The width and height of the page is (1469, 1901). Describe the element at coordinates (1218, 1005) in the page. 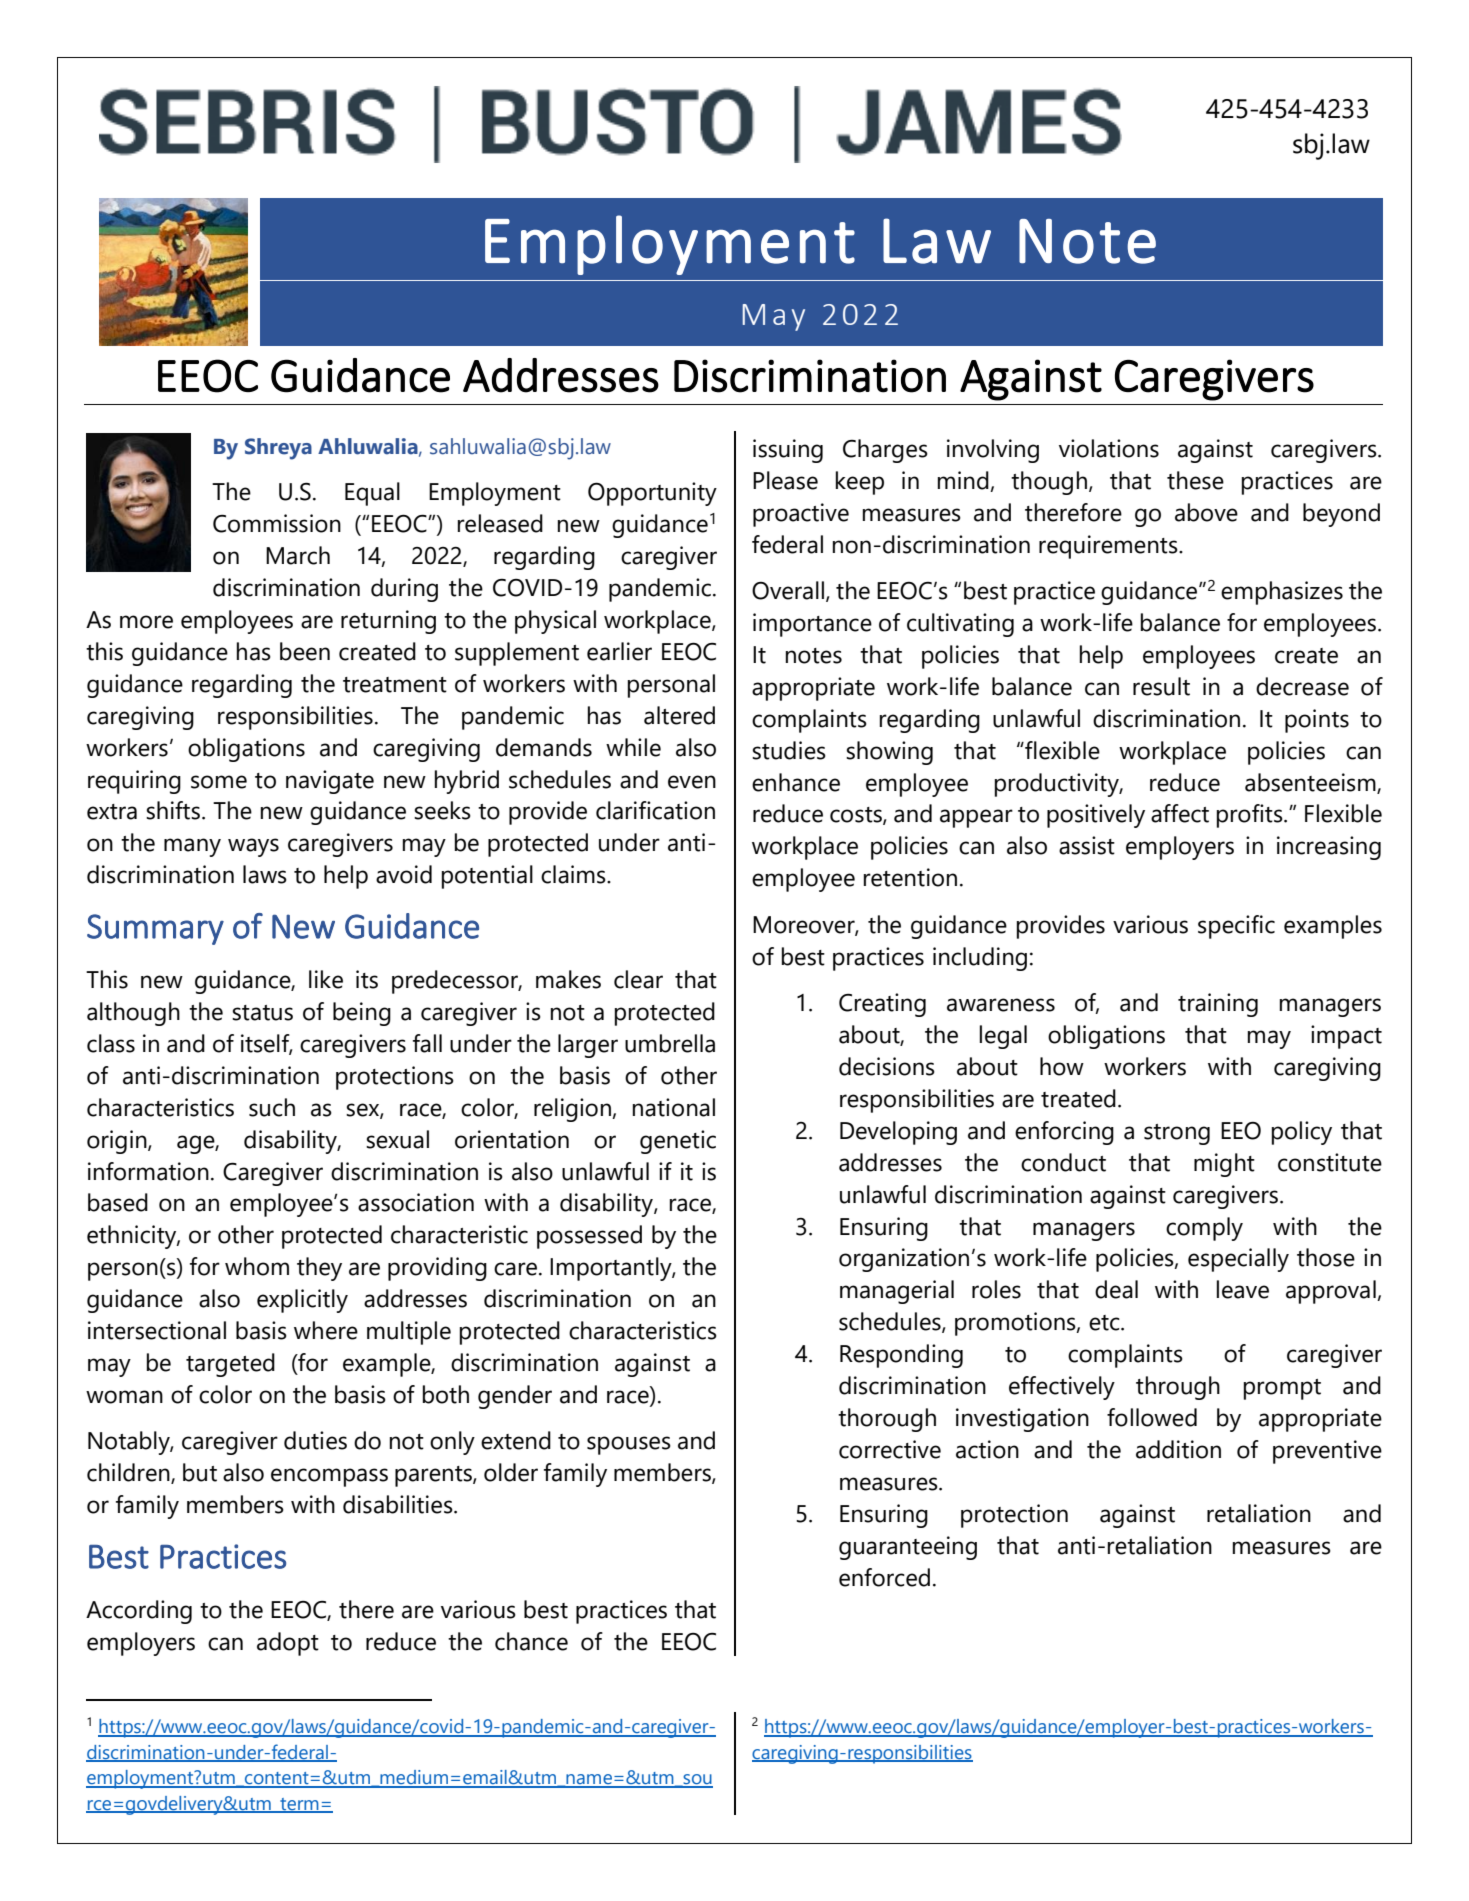

I see `training` at that location.
